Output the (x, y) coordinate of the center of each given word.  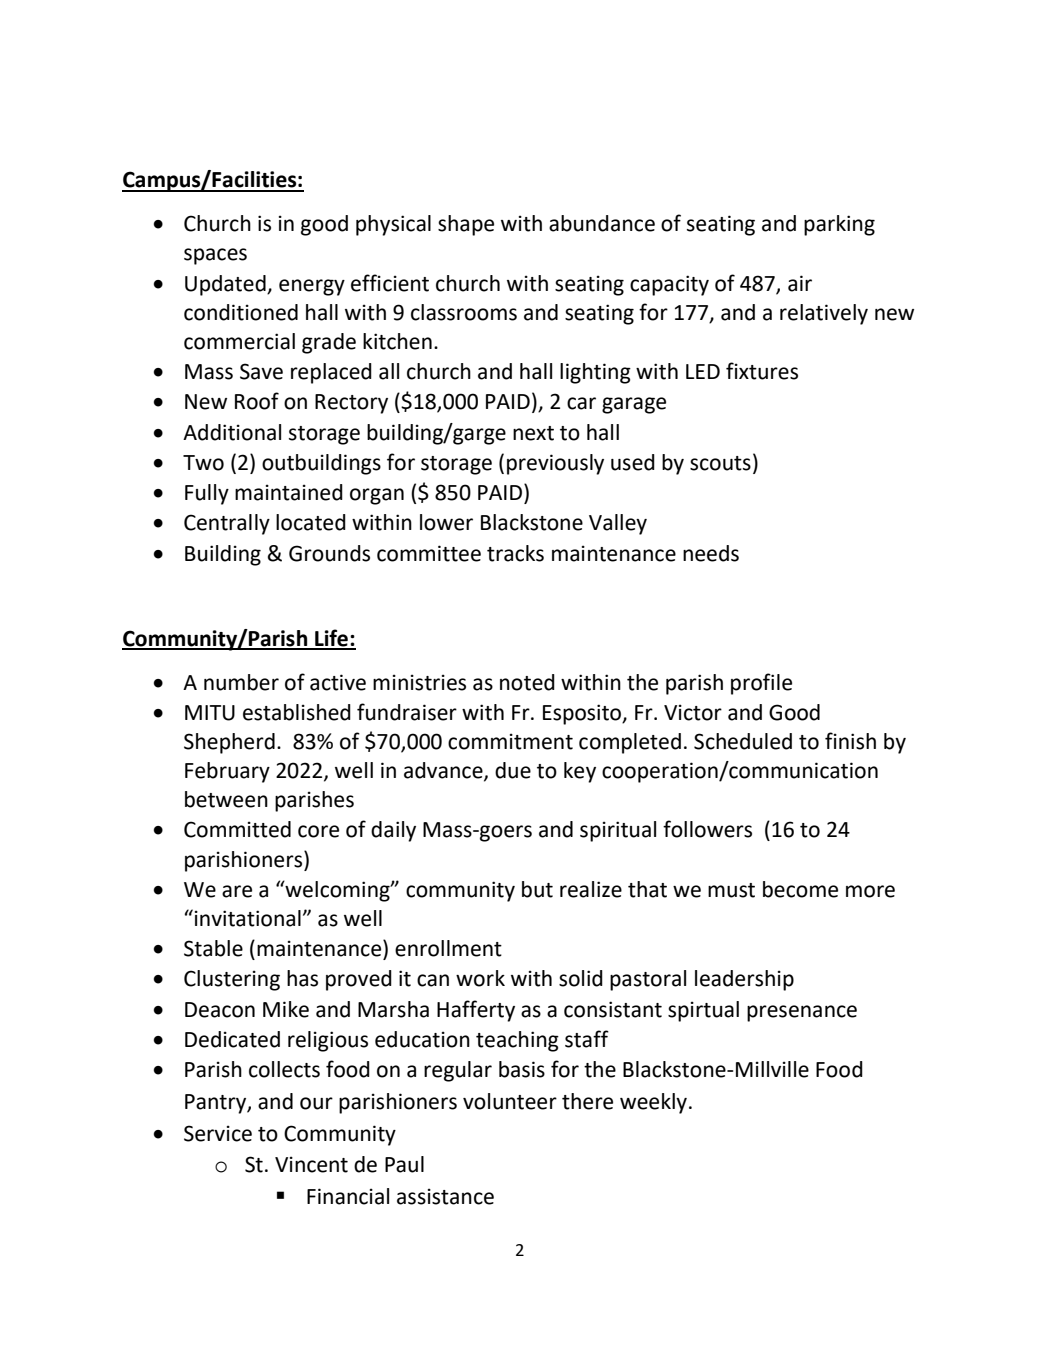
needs (711, 553)
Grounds (329, 553)
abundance (602, 223)
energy (312, 287)
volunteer (510, 1101)
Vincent (311, 1164)
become (800, 889)
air (800, 283)
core (318, 831)
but (537, 889)
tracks (515, 553)
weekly (655, 1103)
